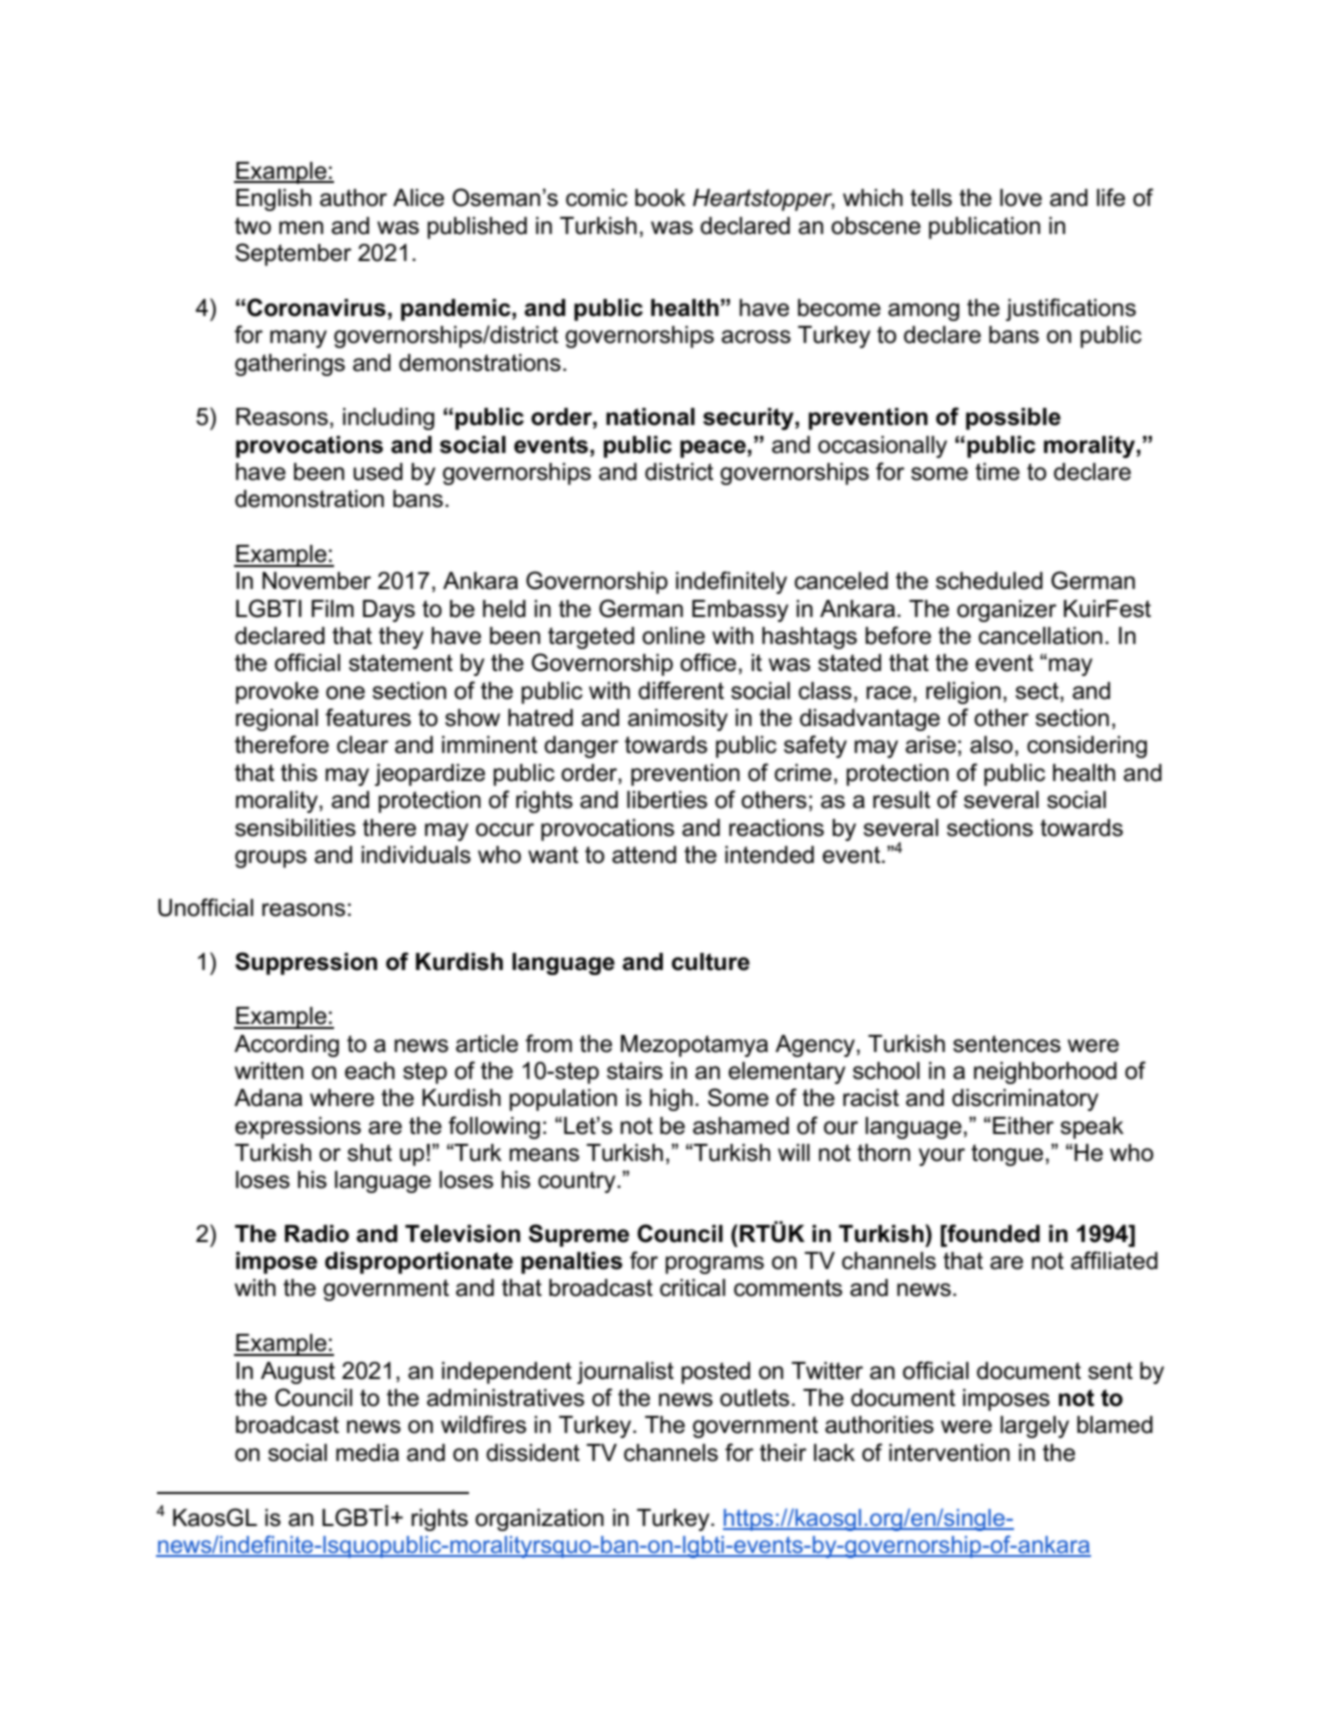 The image size is (1324, 1713). Describe the element at coordinates (783, 1453) in the screenshot. I see `their` at that location.
